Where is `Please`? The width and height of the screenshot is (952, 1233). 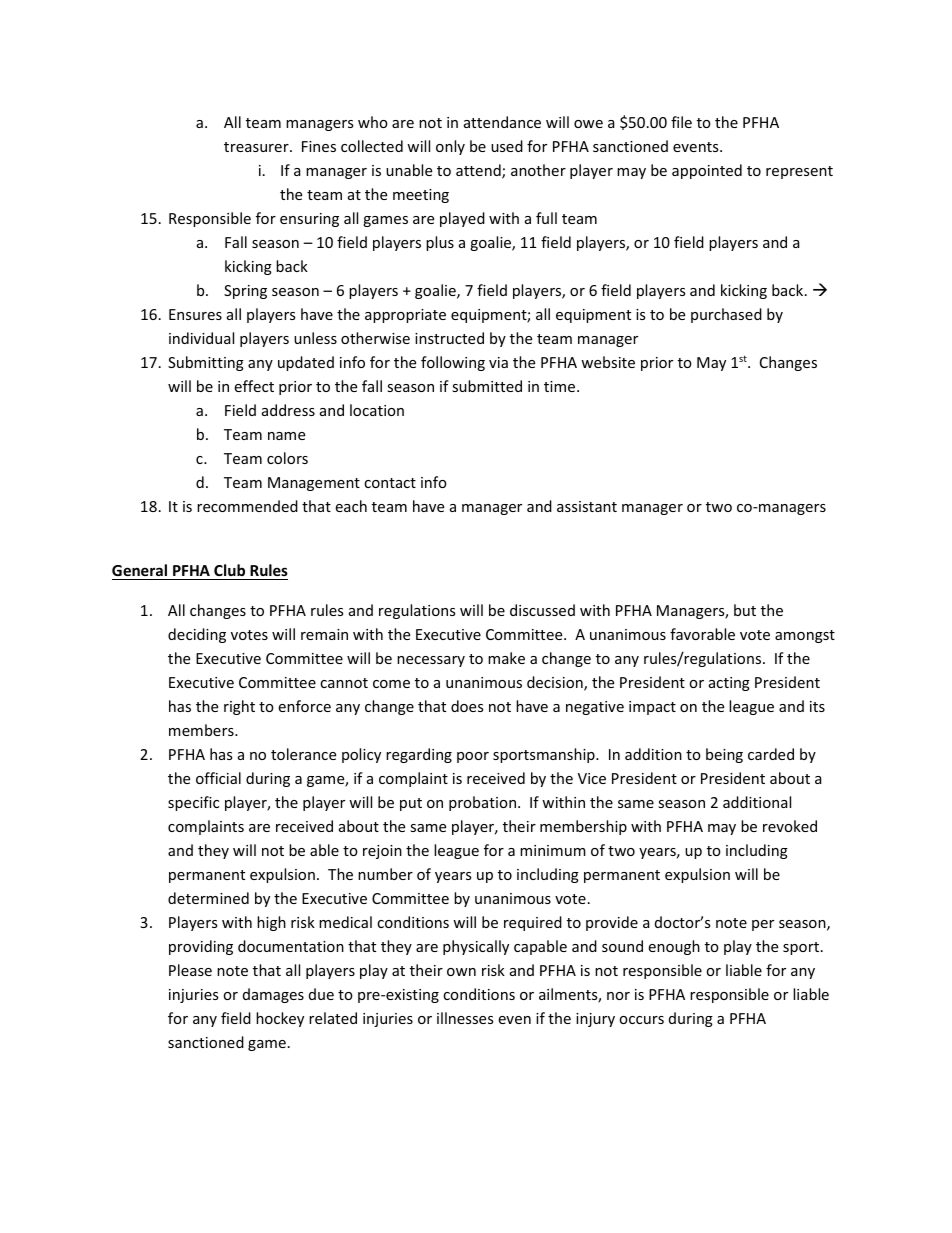 Please is located at coordinates (190, 970).
